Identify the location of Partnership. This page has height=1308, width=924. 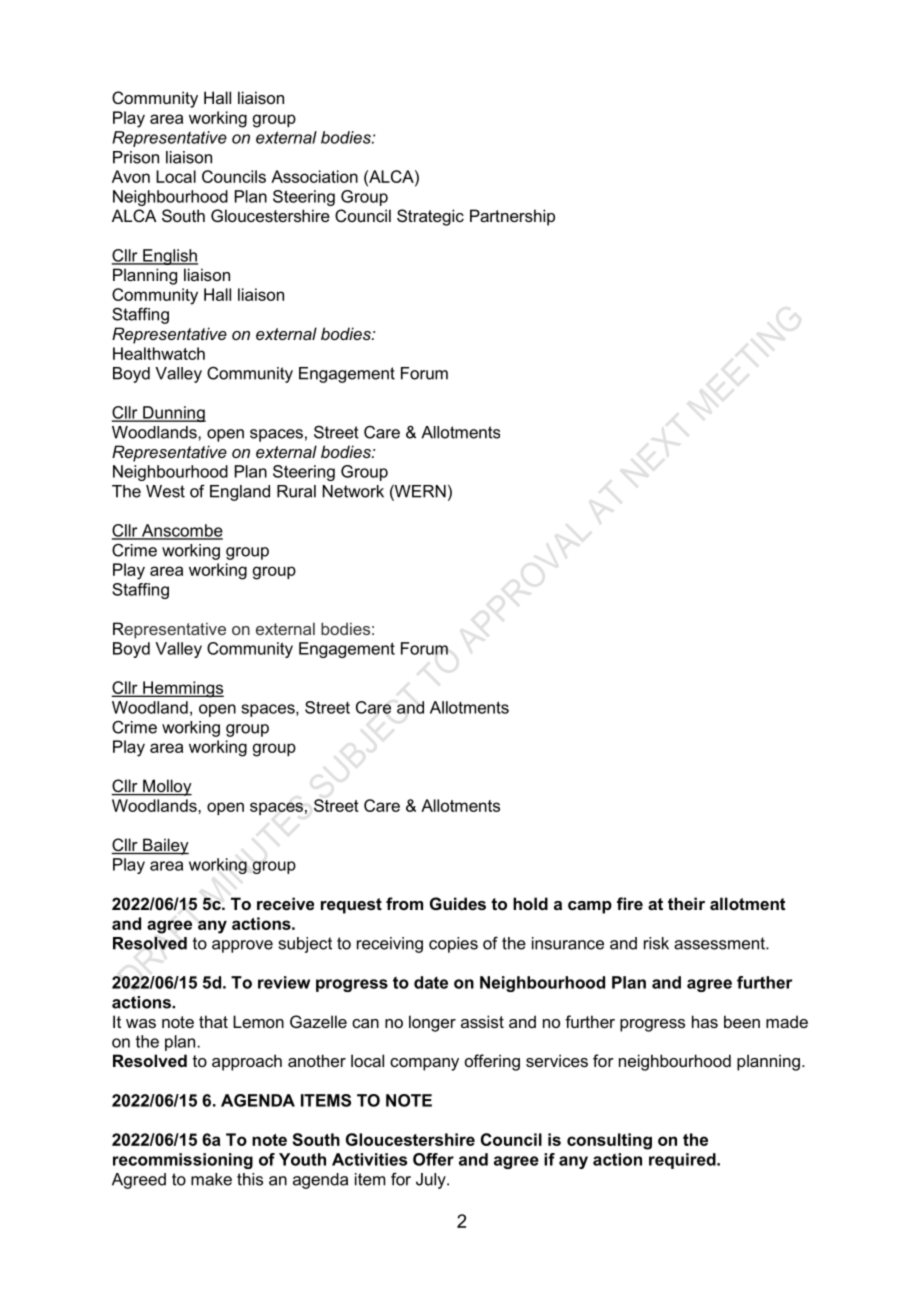
(512, 217).
